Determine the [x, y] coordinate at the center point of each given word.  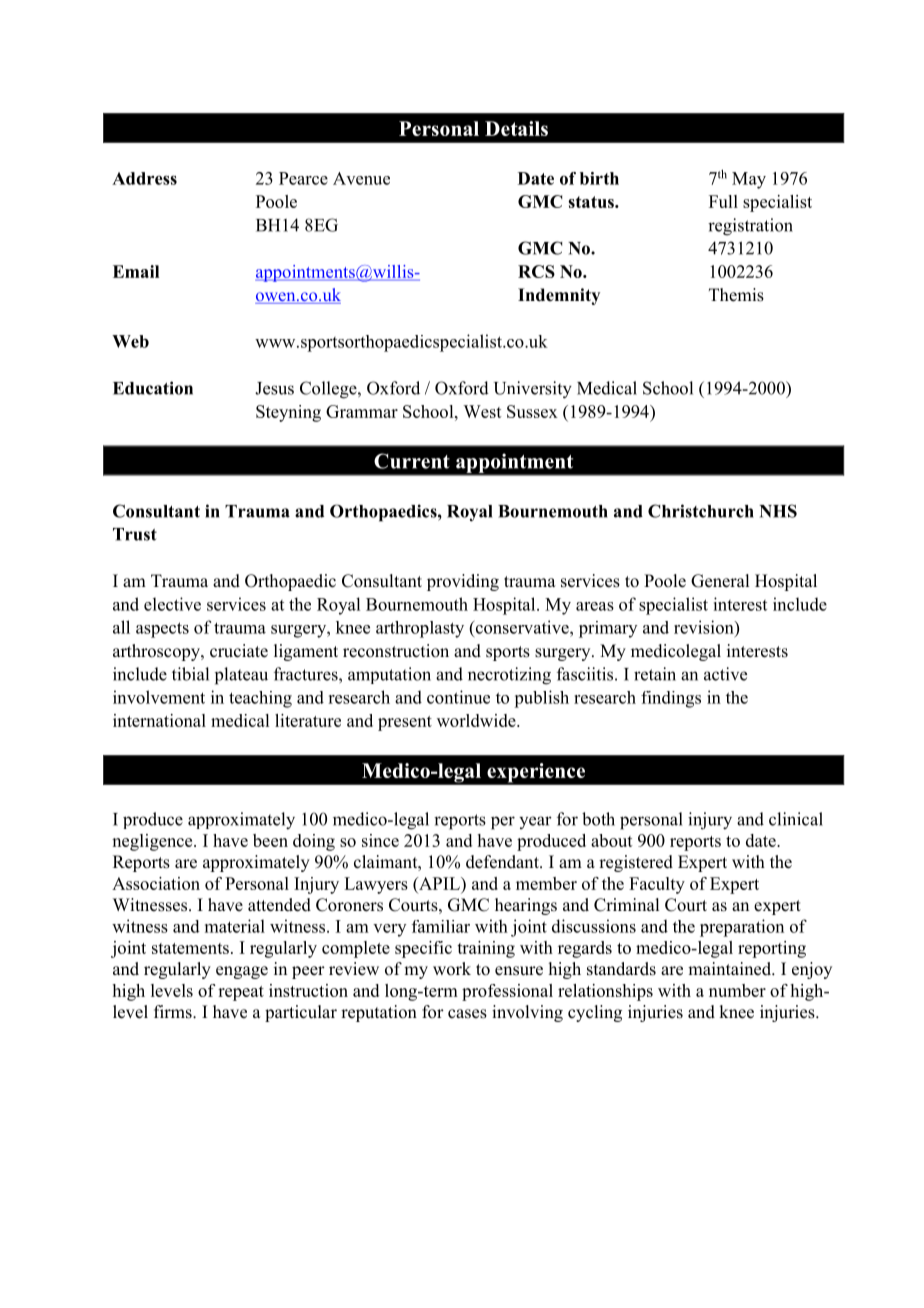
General [720, 581]
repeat [241, 993]
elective [172, 604]
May [749, 180]
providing [463, 582]
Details [516, 128]
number [737, 990]
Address [144, 178]
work [452, 969]
